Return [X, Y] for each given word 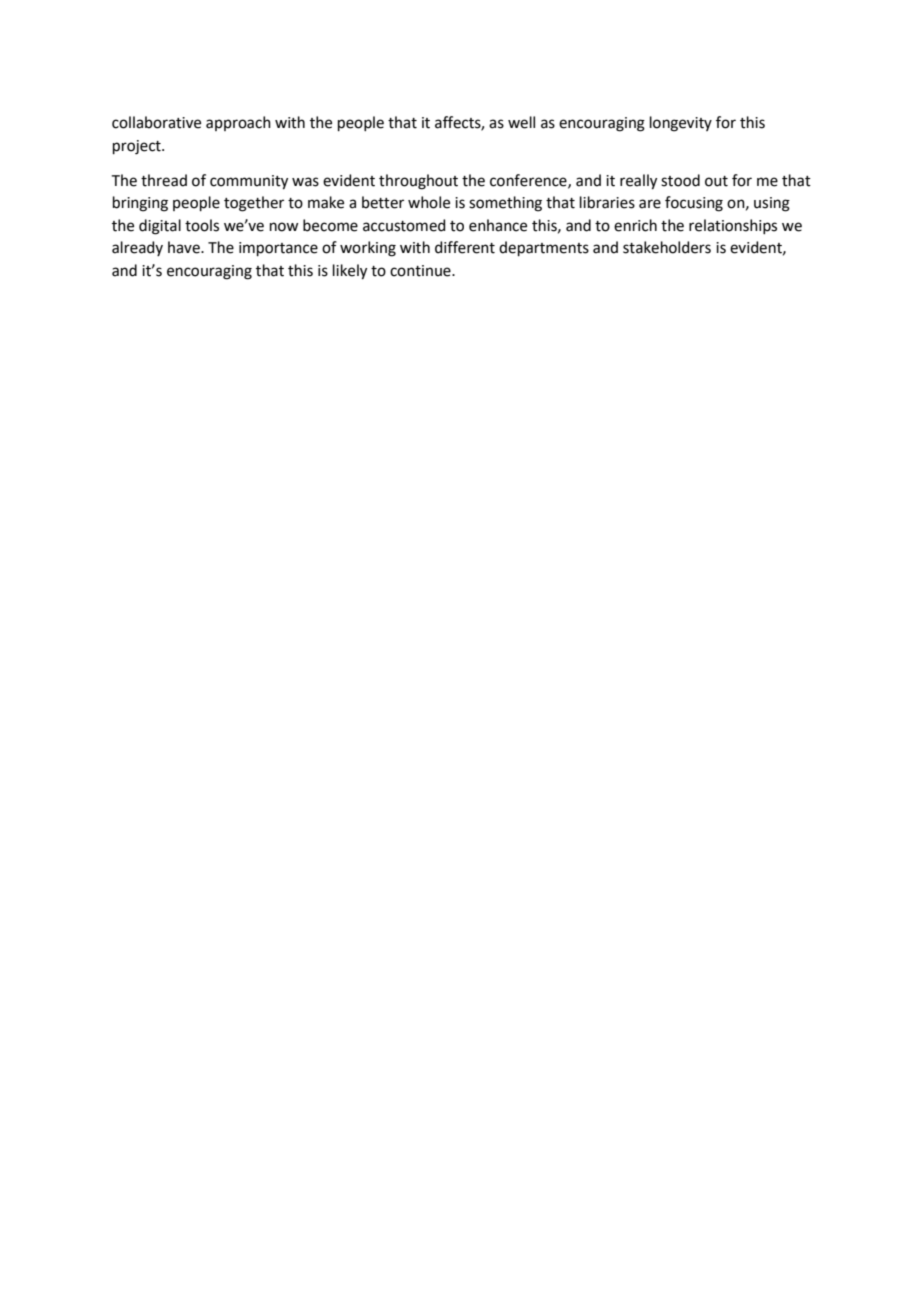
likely [350, 272]
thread [164, 180]
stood [680, 180]
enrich [635, 225]
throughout [418, 182]
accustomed [404, 225]
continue [421, 271]
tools [202, 225]
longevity [681, 124]
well [521, 122]
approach [238, 123]
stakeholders [667, 247]
